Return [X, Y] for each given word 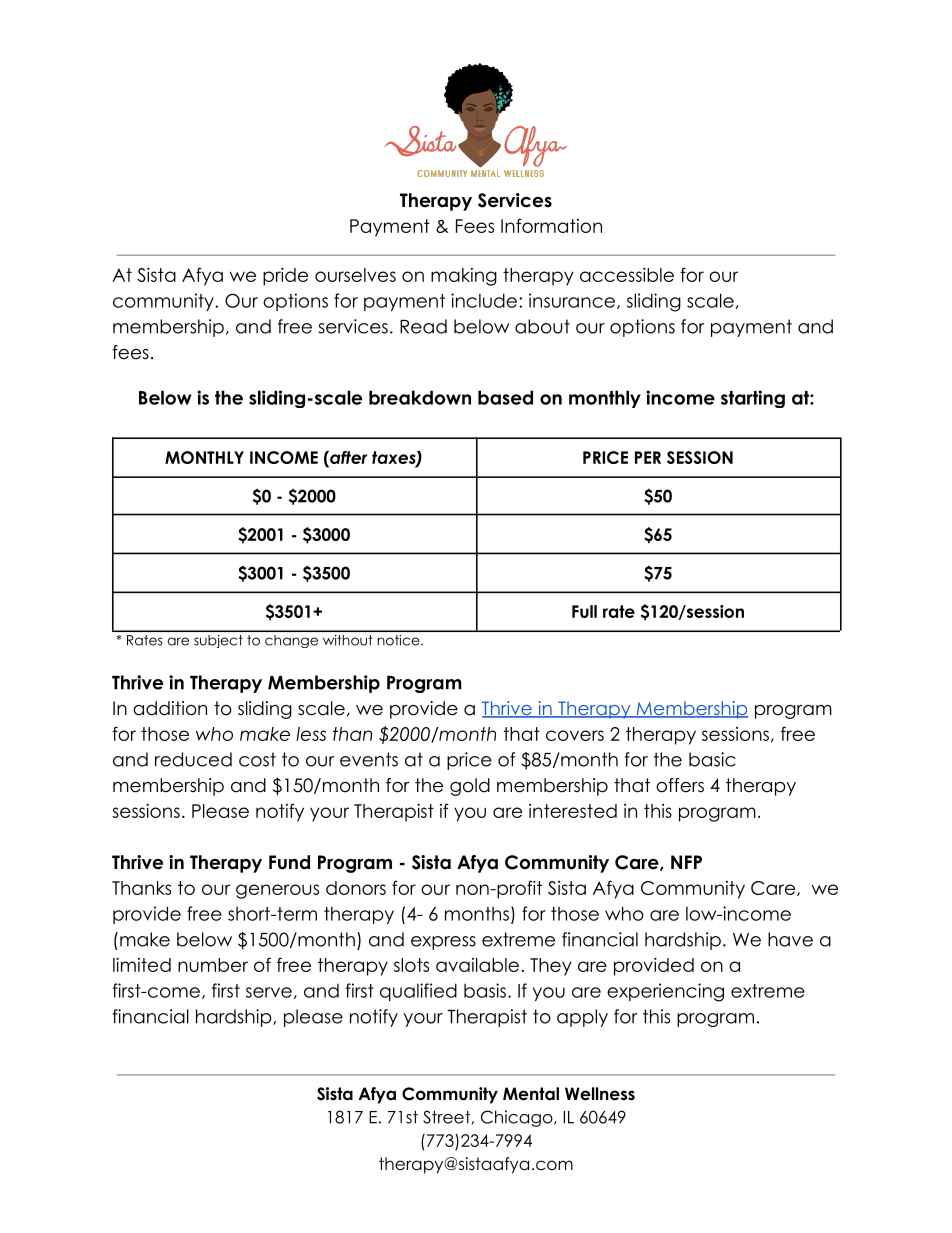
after [347, 457]
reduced [193, 759]
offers [680, 785]
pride [285, 276]
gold [470, 787]
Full [584, 611]
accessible [627, 274]
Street [446, 1117]
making [464, 277]
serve [269, 992]
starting [753, 399]
